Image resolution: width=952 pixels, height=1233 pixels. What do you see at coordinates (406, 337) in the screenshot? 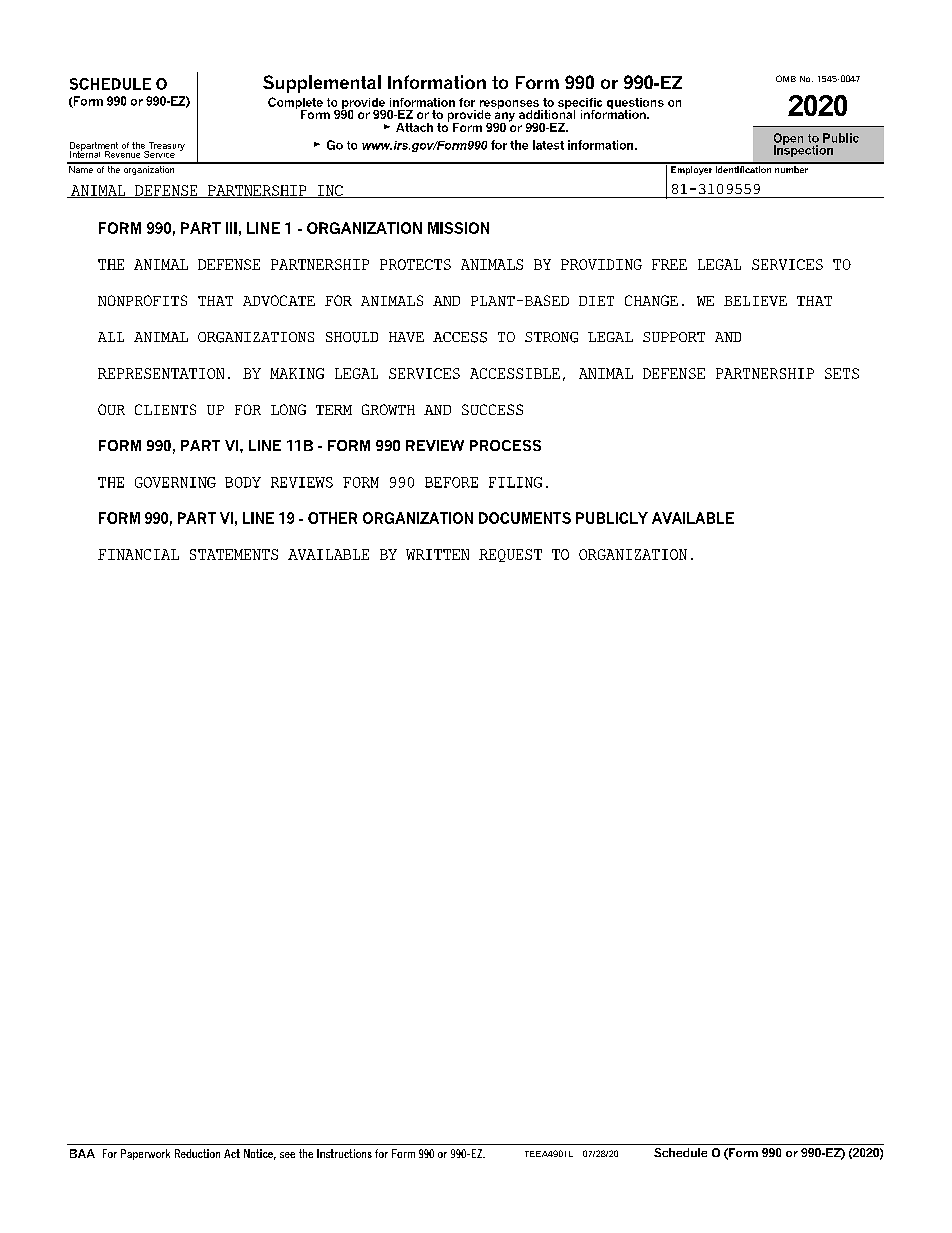
I see `HAVE` at bounding box center [406, 337].
